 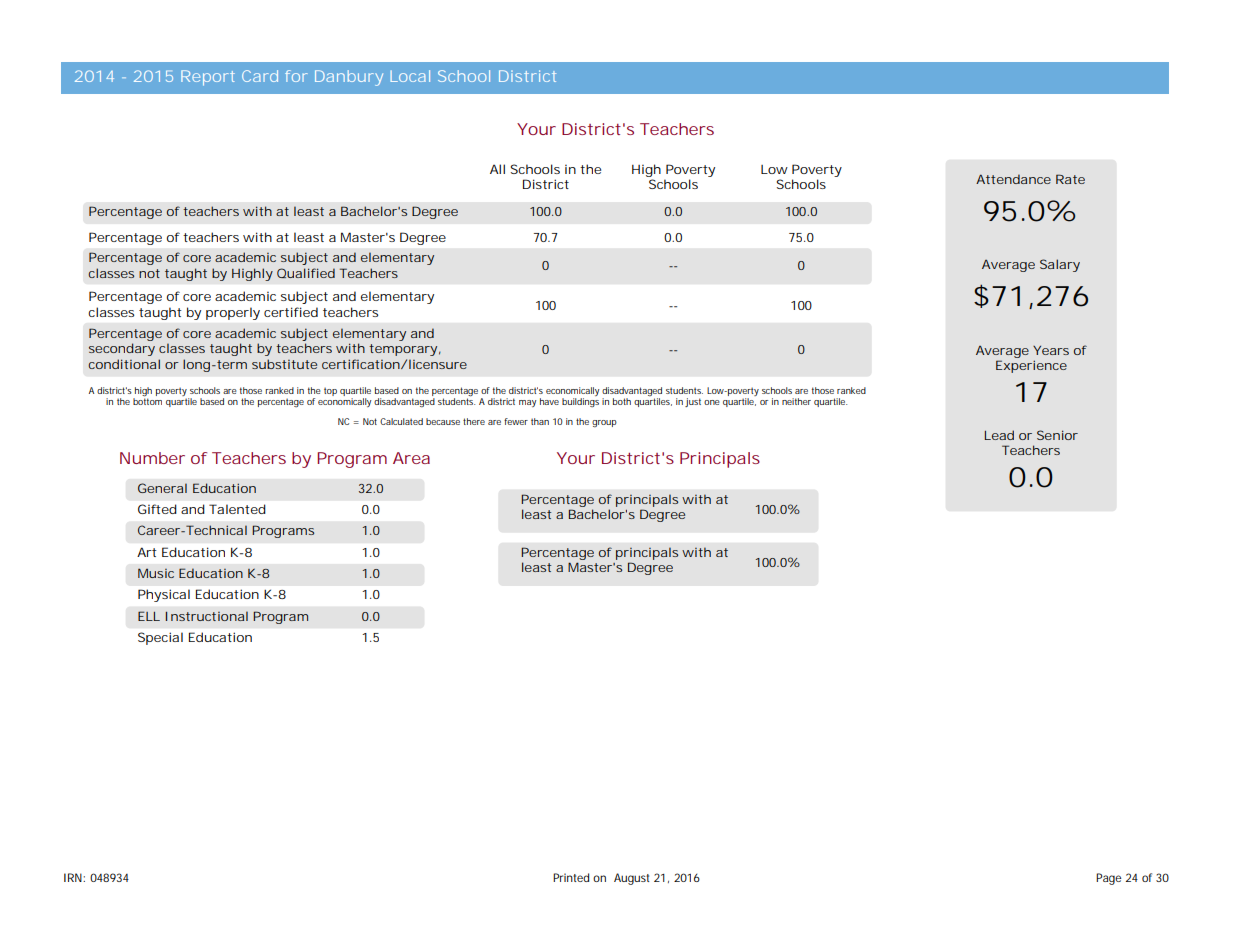 What do you see at coordinates (999, 435) in the document?
I see `Lead` at bounding box center [999, 435].
